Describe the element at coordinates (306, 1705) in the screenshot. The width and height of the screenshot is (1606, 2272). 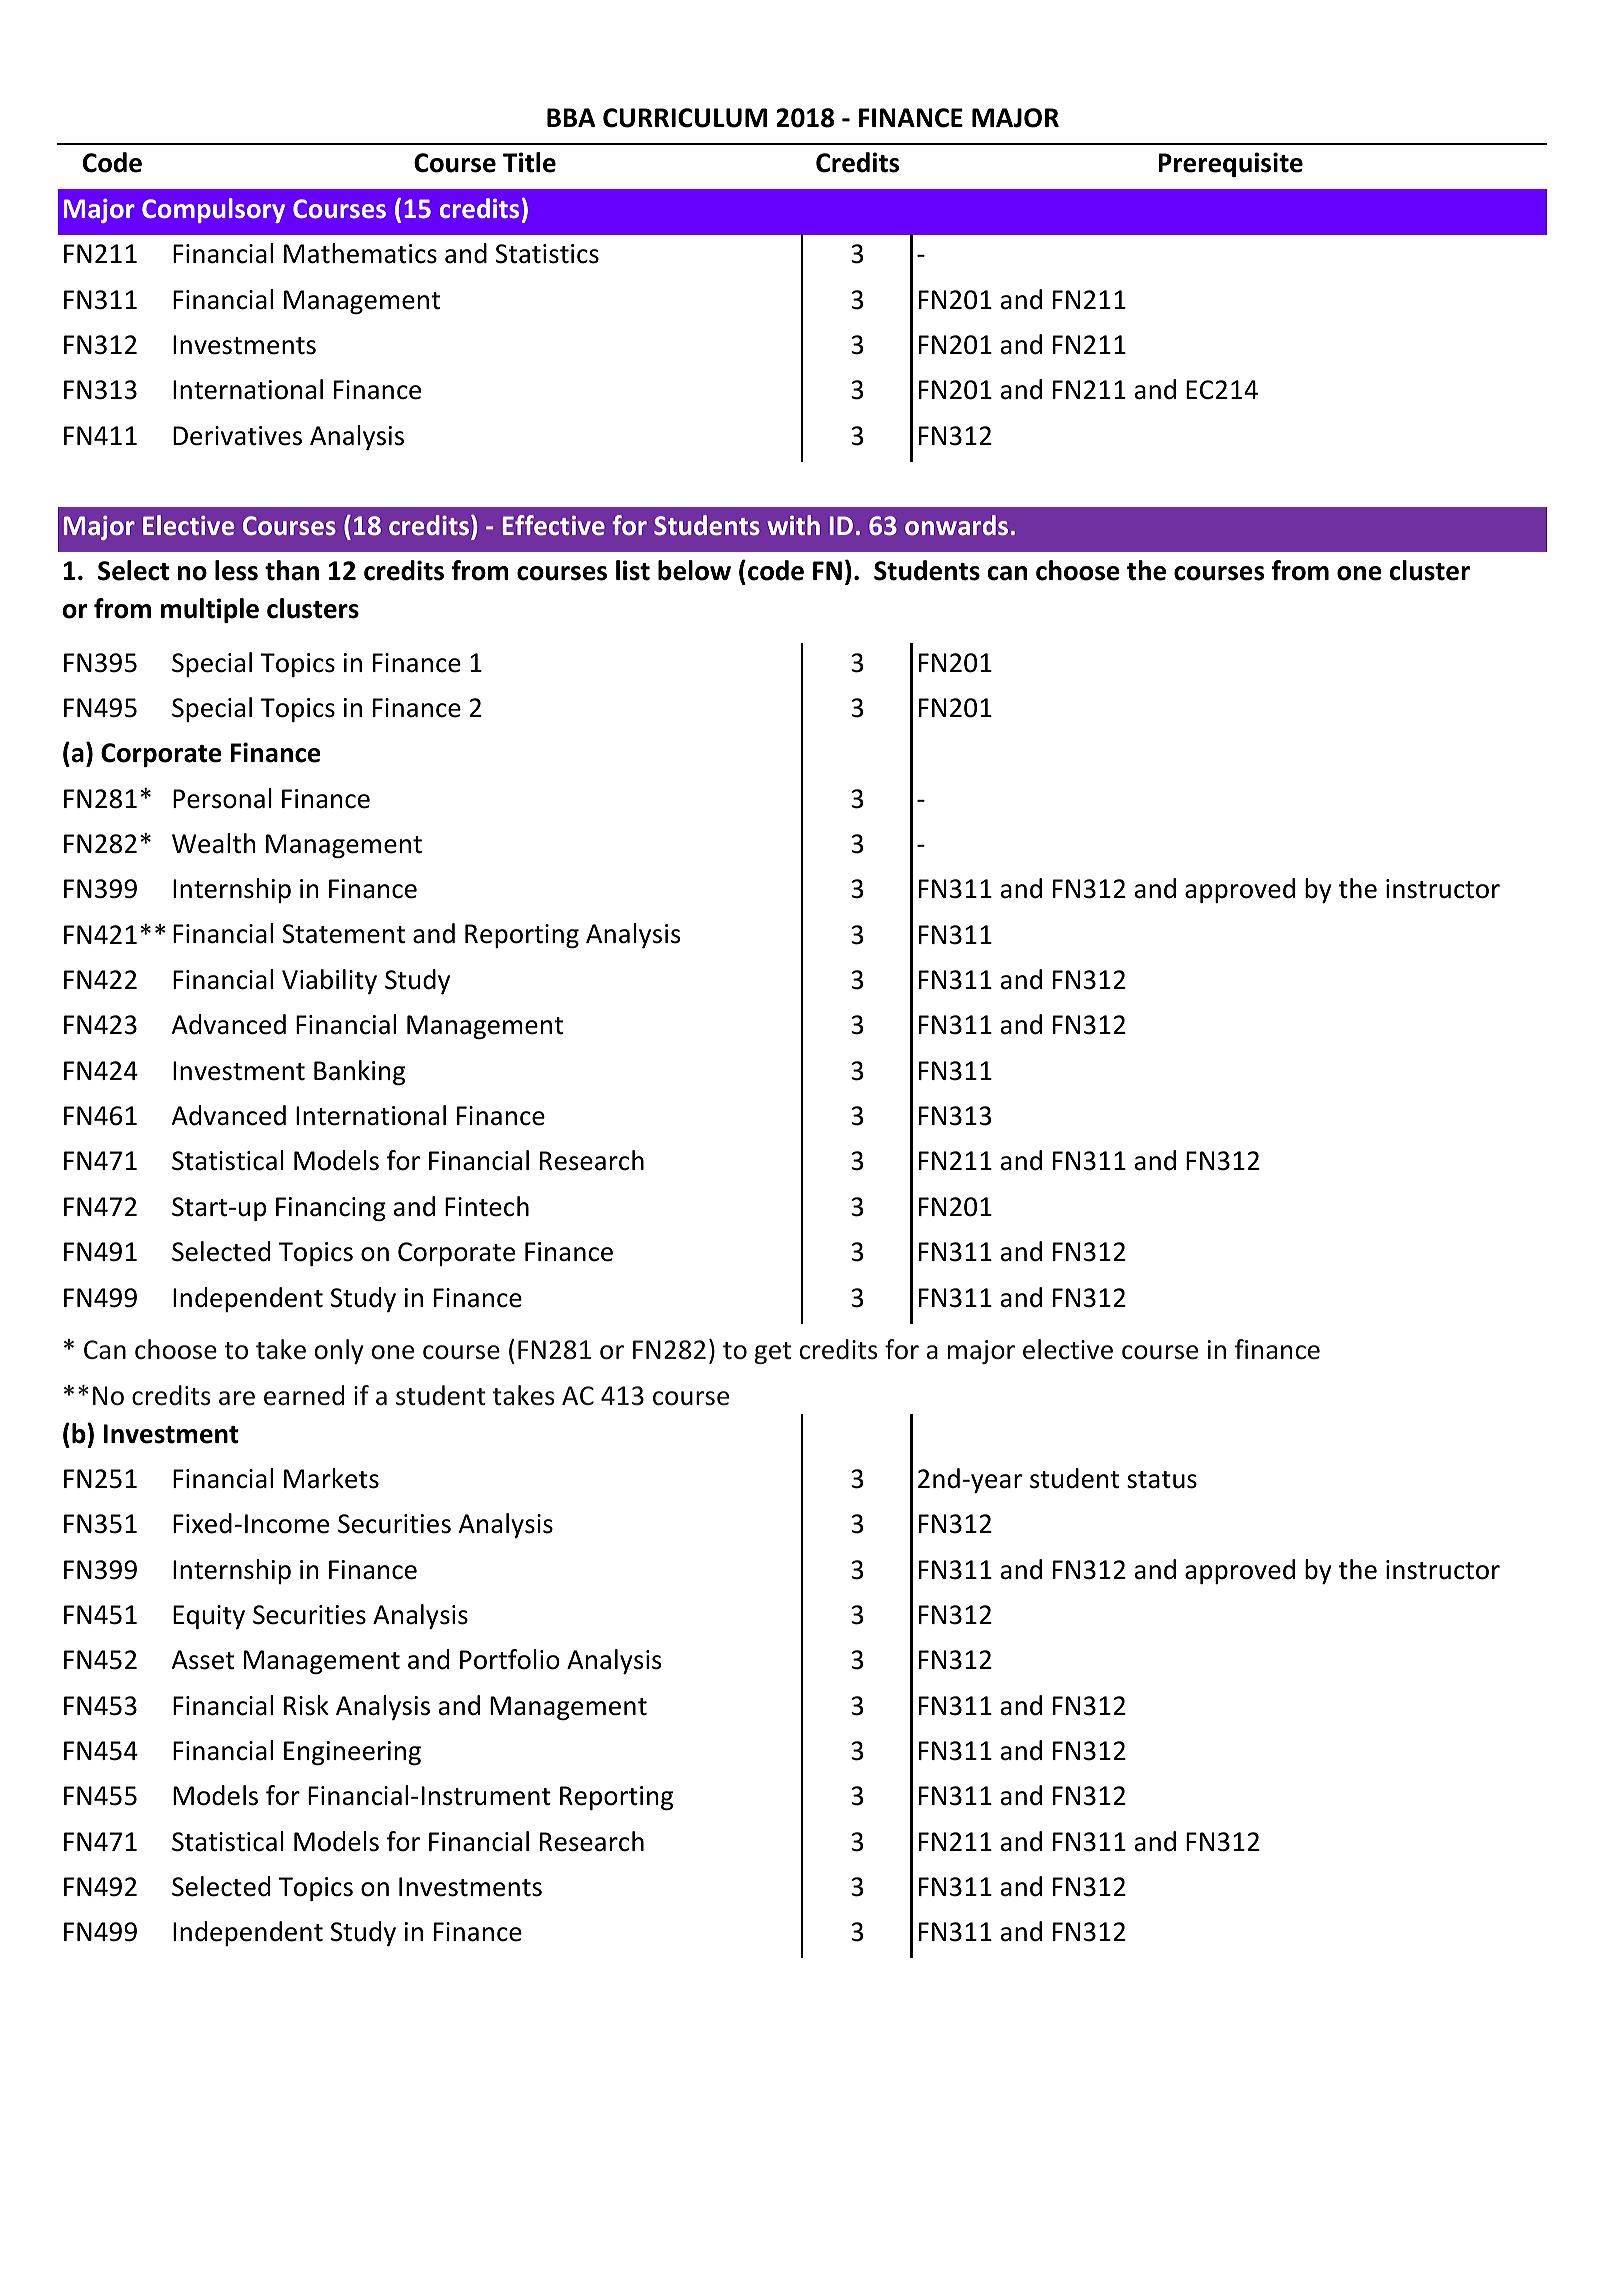
I see `Risk` at that location.
